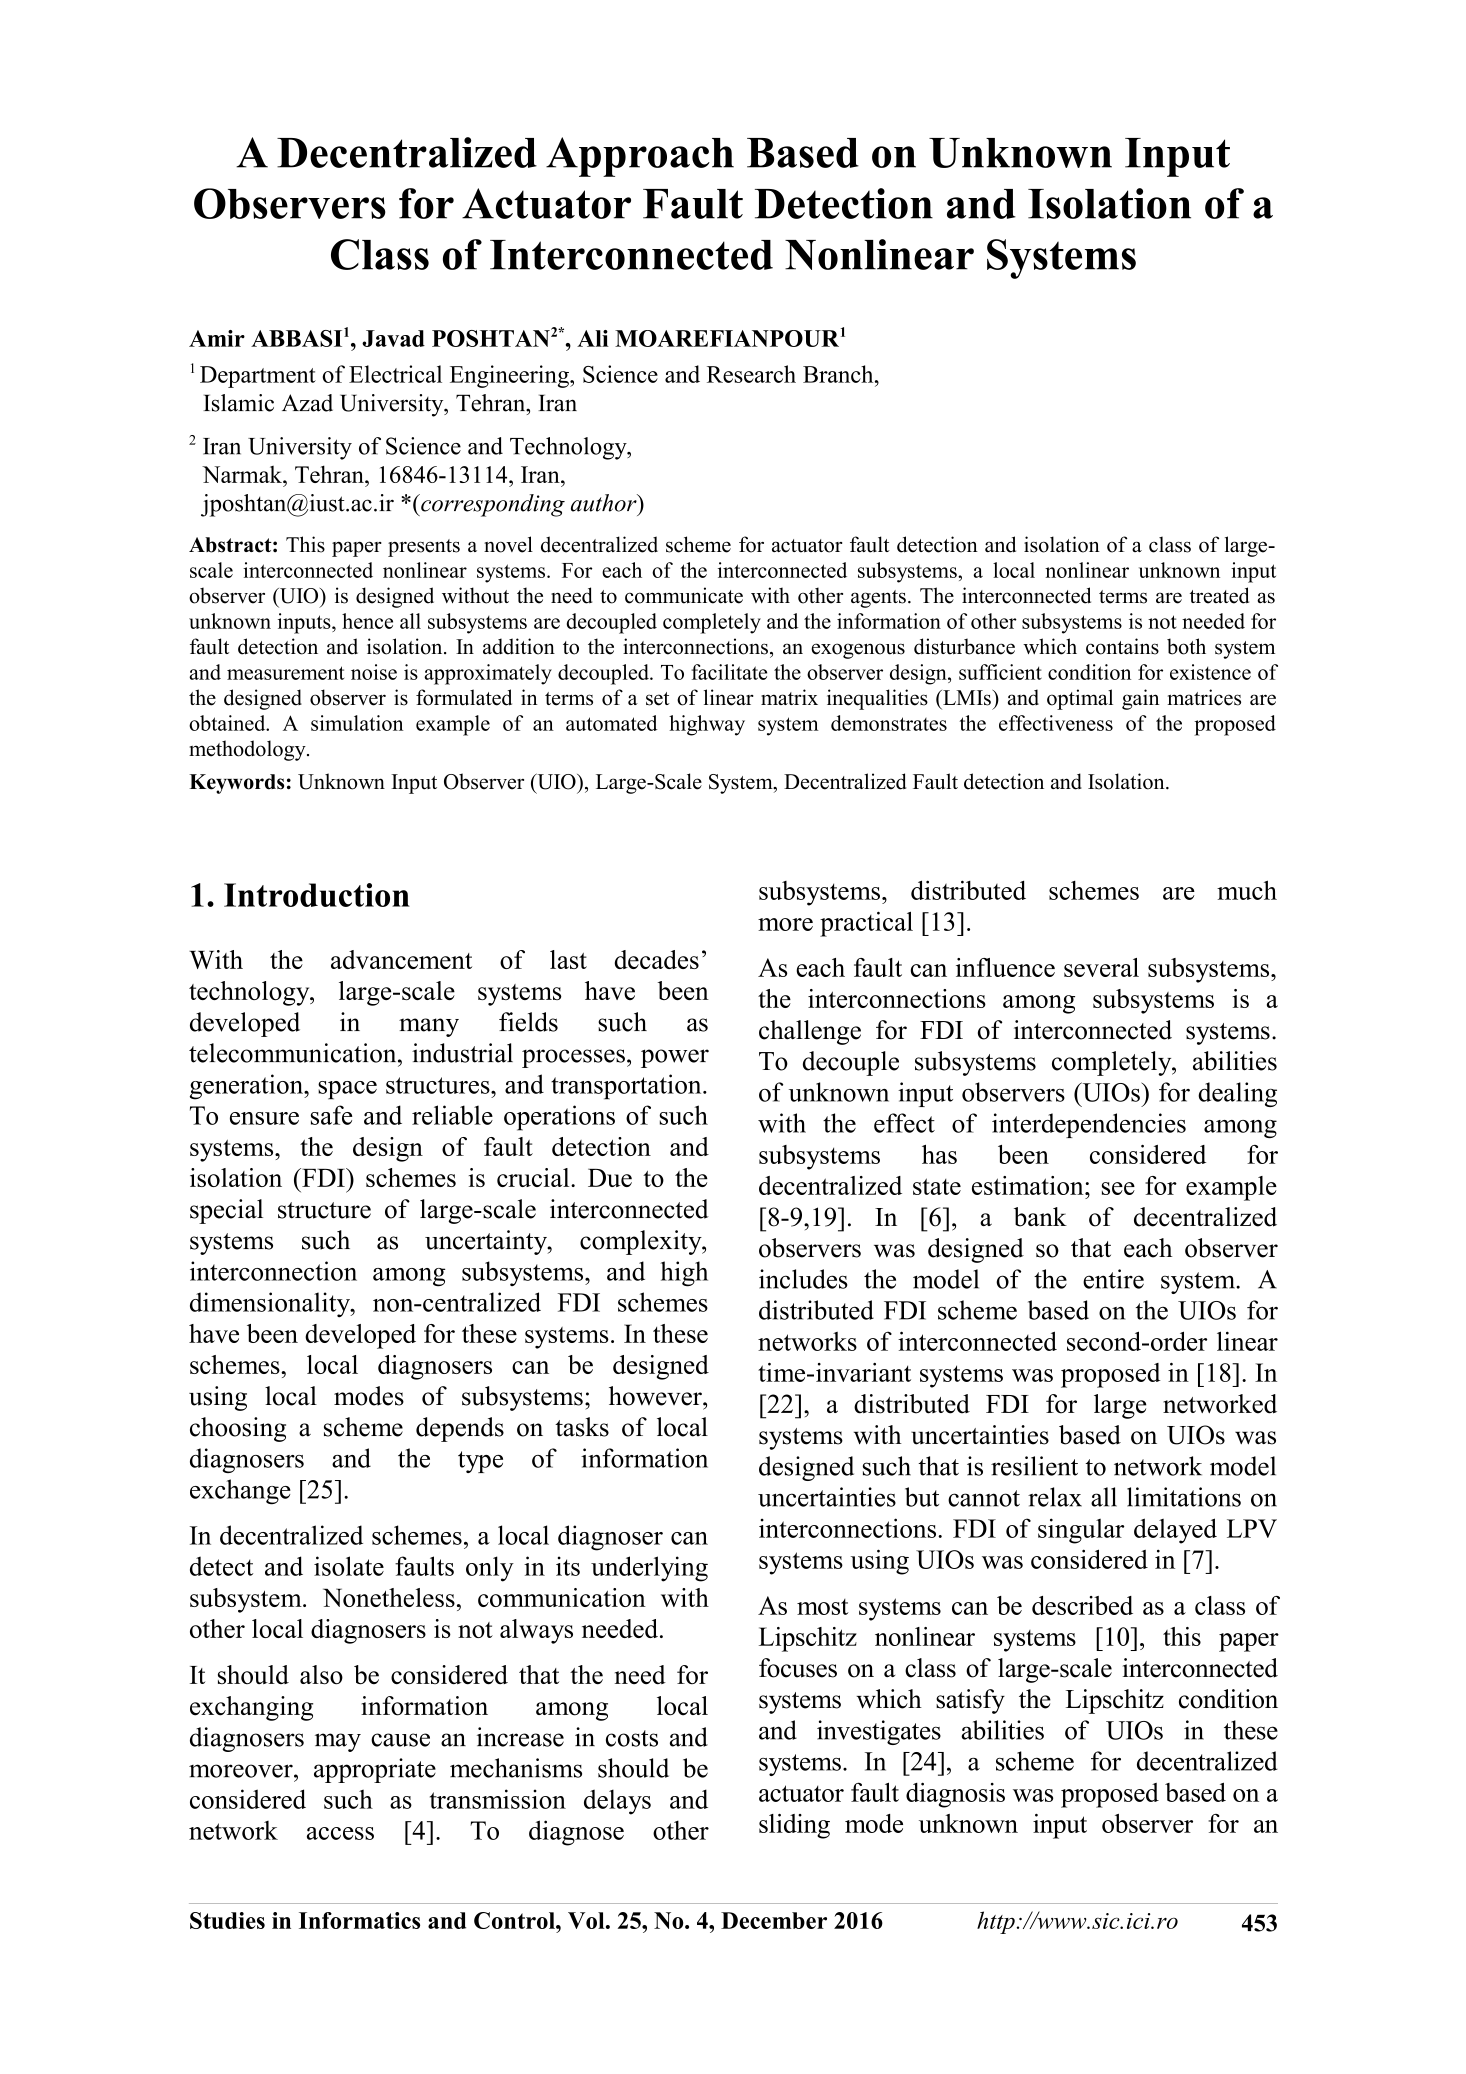  What do you see at coordinates (879, 1732) in the document?
I see `investigates` at bounding box center [879, 1732].
